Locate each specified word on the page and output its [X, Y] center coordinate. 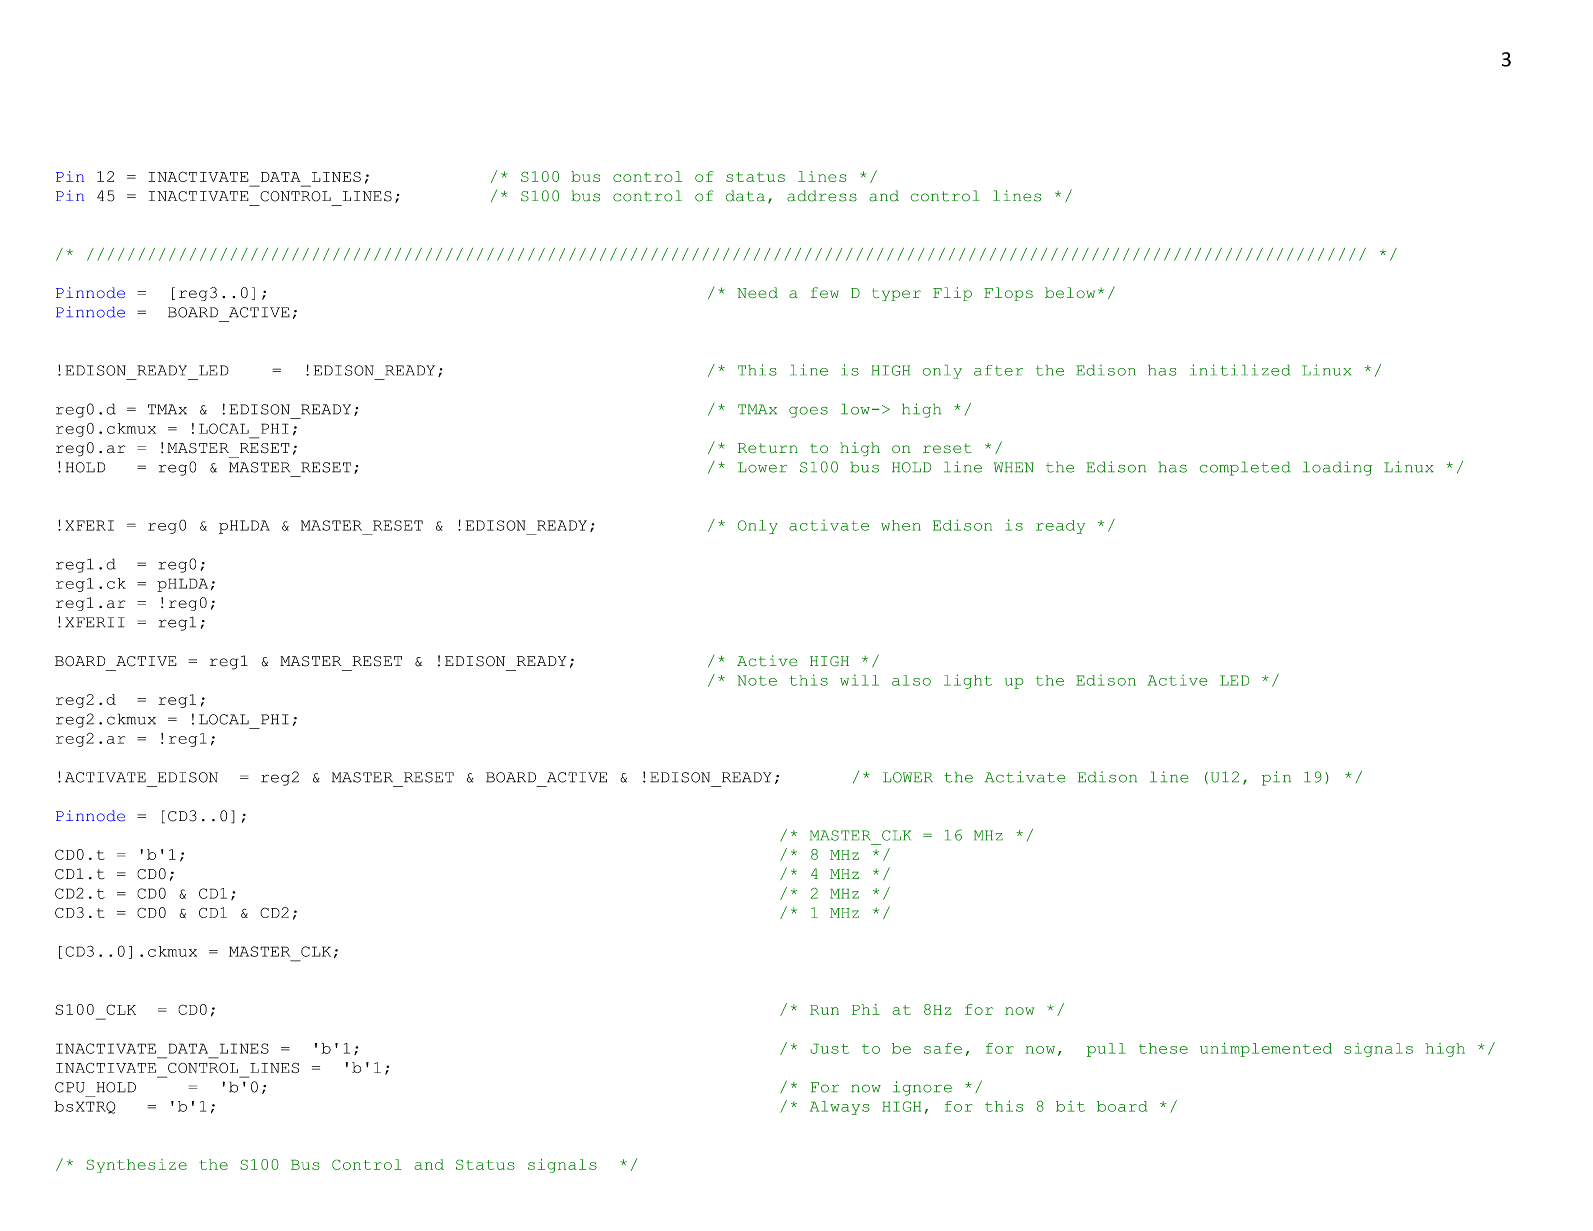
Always [840, 1108]
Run [824, 1010]
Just [829, 1048]
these [1163, 1048]
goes [808, 412]
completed [1245, 468]
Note [757, 680]
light [968, 681]
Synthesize [136, 1166]
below [1070, 293]
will [859, 680]
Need [757, 293]
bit [1070, 1106]
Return [768, 448]
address [822, 196]
